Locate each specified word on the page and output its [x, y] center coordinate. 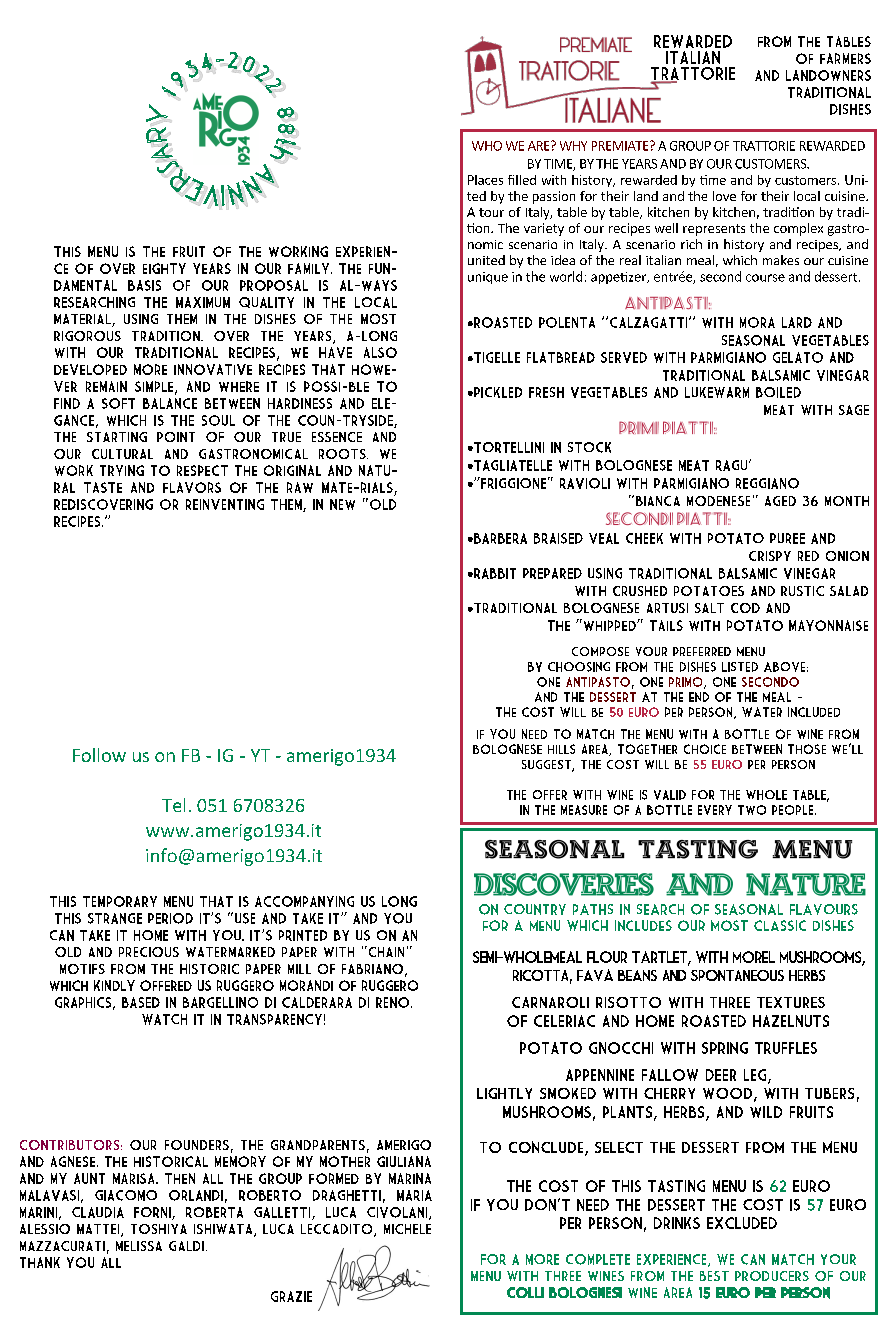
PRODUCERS [772, 1276]
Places [485, 180]
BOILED [778, 392]
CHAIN [385, 951]
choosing [579, 667]
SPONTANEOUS [737, 975]
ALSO [380, 352]
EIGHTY [164, 268]
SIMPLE [155, 387]
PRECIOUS [149, 952]
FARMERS [845, 58]
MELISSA [139, 1246]
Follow [99, 755]
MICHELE [407, 1229]
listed [740, 667]
